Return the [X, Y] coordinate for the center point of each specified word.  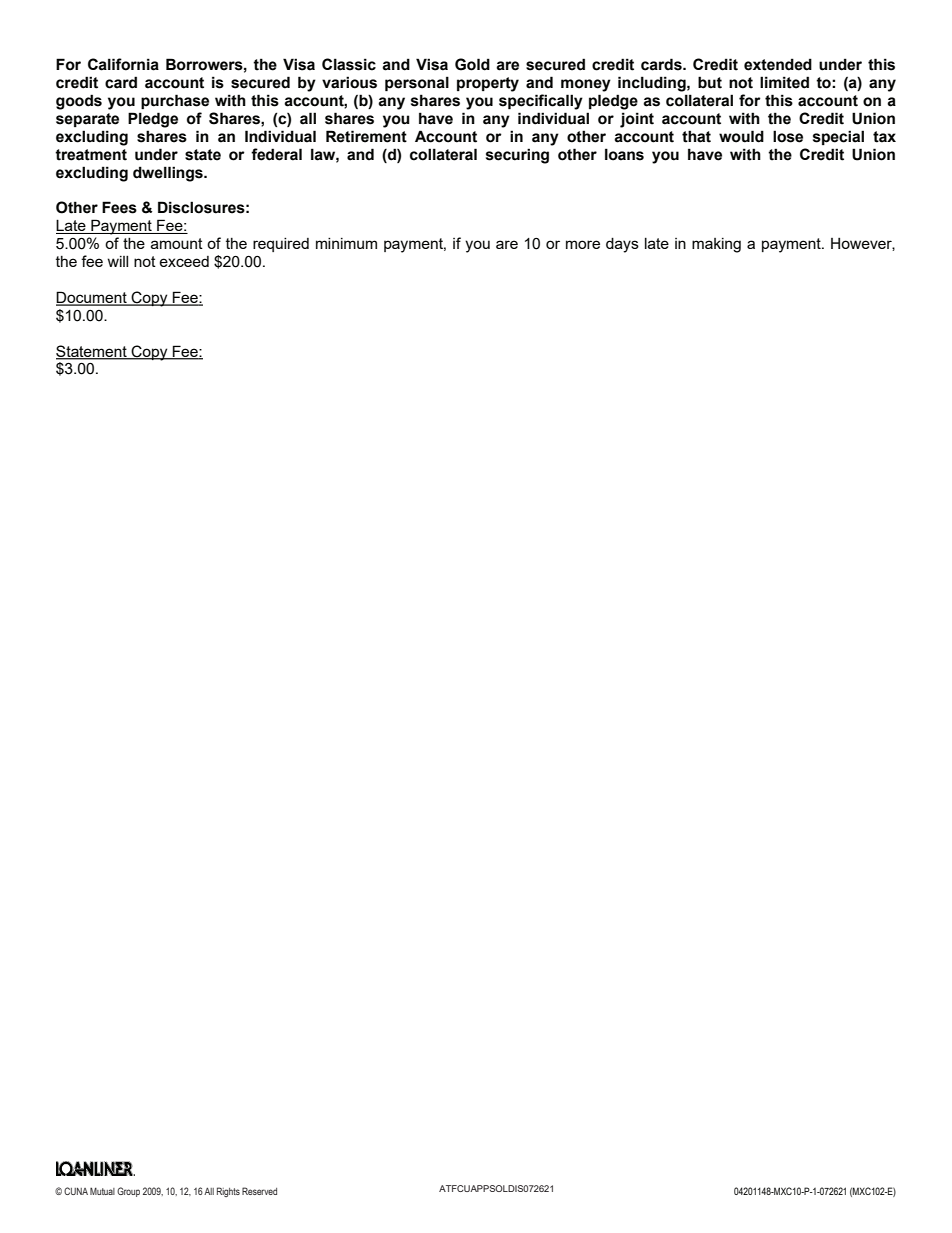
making [716, 245]
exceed [184, 261]
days [622, 245]
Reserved [259, 1191]
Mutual [102, 1191]
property [488, 84]
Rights [228, 1192]
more [583, 244]
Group [128, 1192]
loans [624, 154]
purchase [175, 101]
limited [784, 82]
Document [92, 298]
